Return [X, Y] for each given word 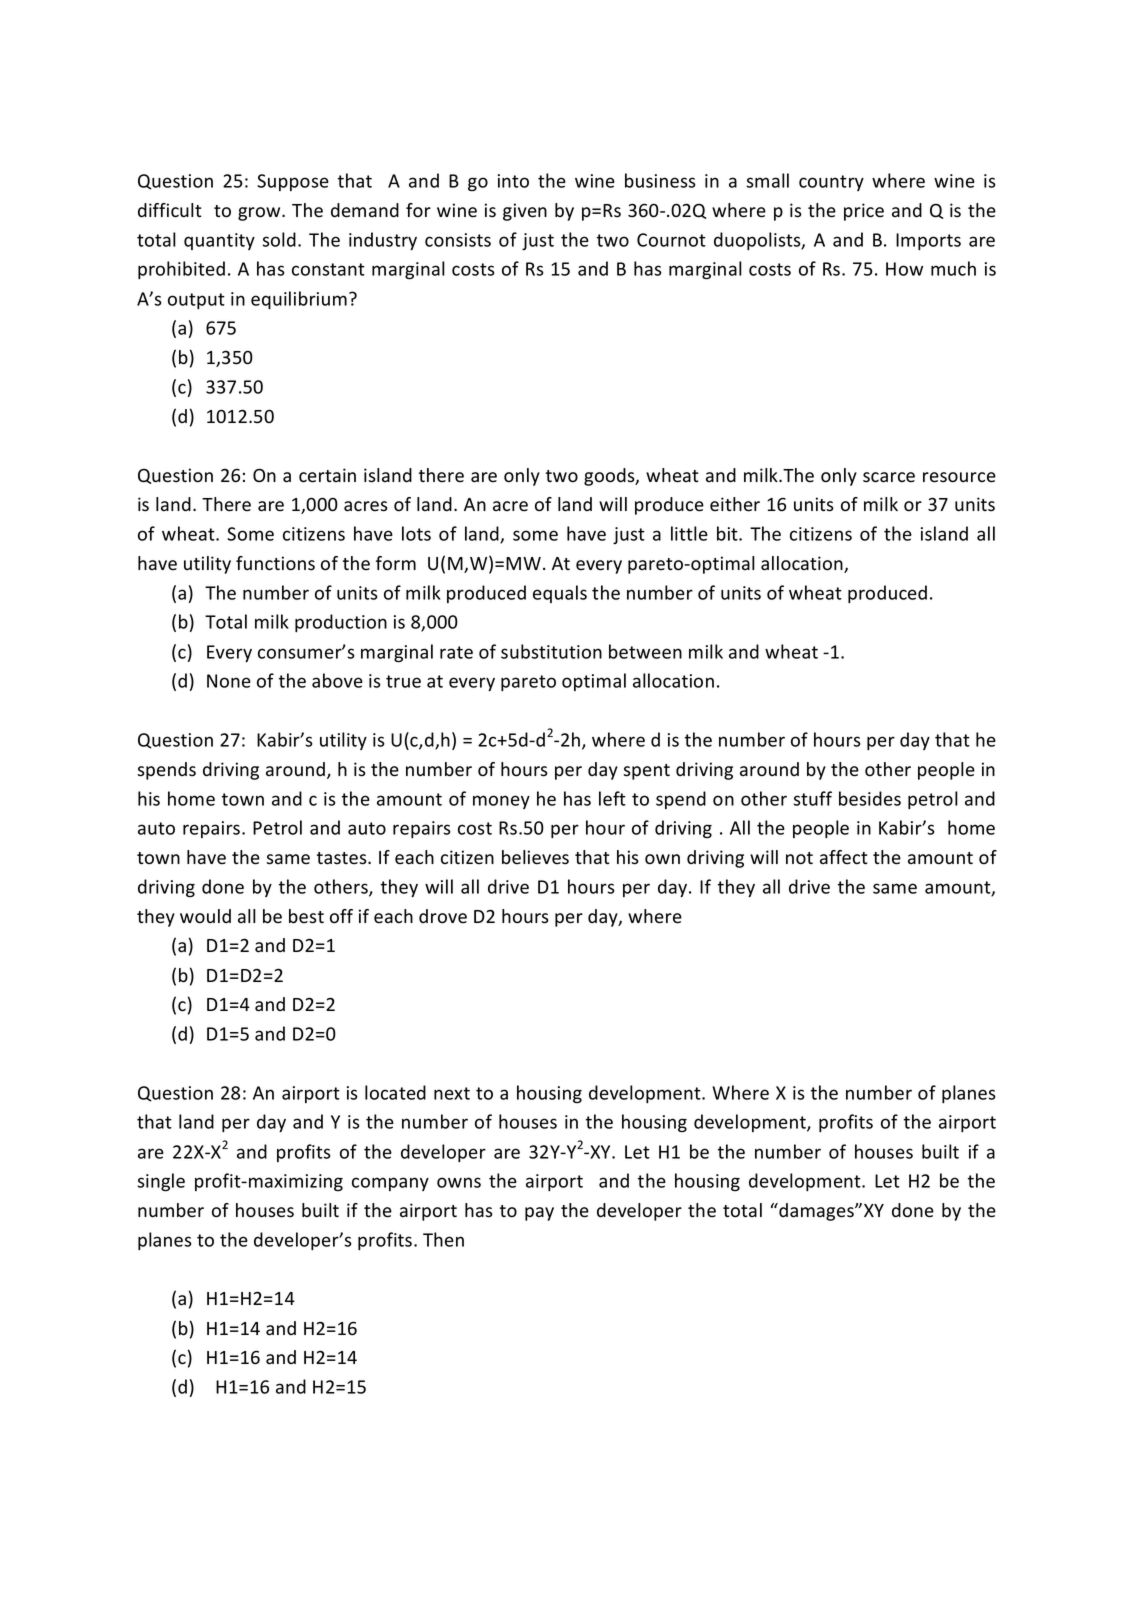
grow [260, 214]
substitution [551, 651]
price [864, 212]
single [161, 1182]
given [525, 212]
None [229, 681]
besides [870, 798]
